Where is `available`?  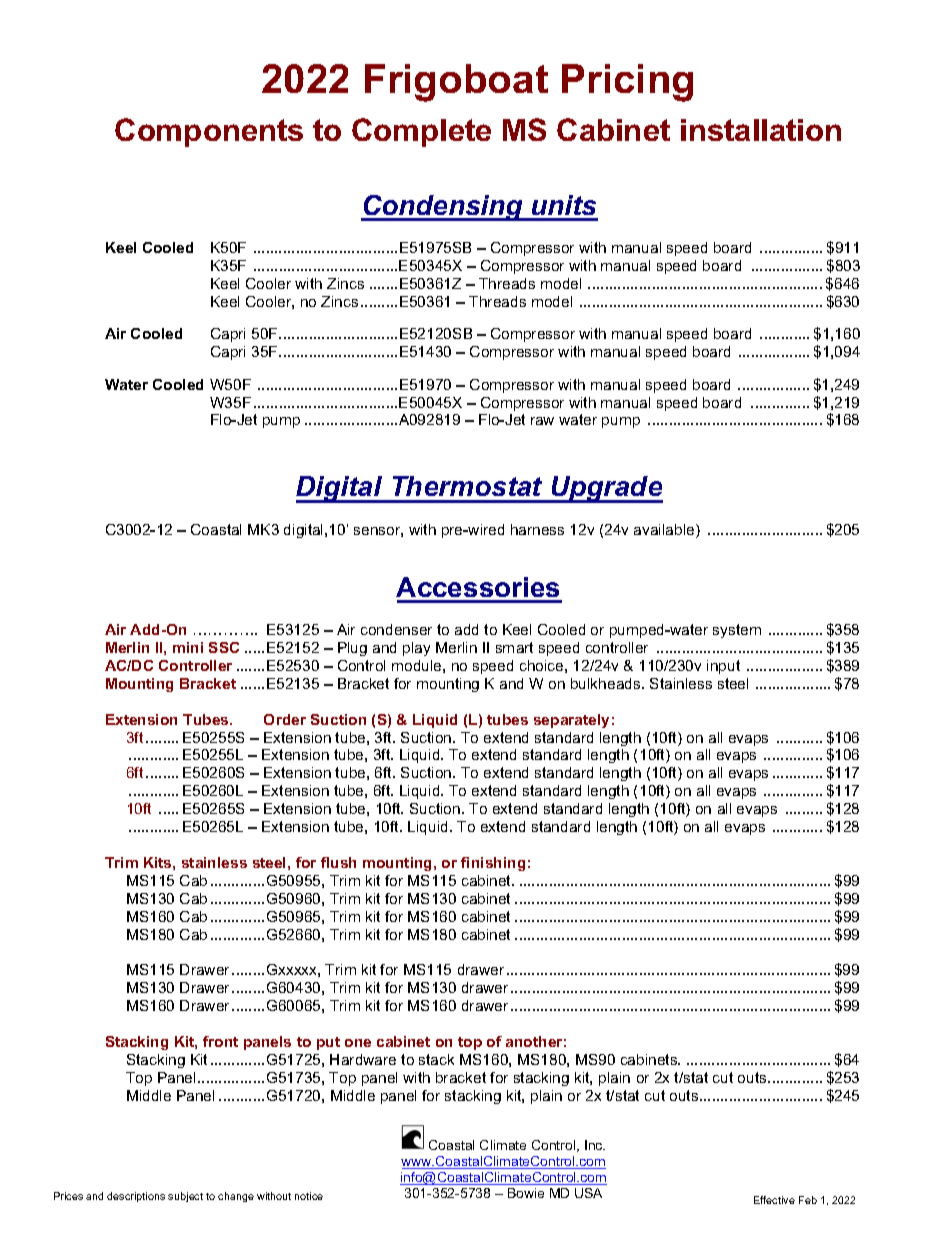
available is located at coordinates (665, 531).
